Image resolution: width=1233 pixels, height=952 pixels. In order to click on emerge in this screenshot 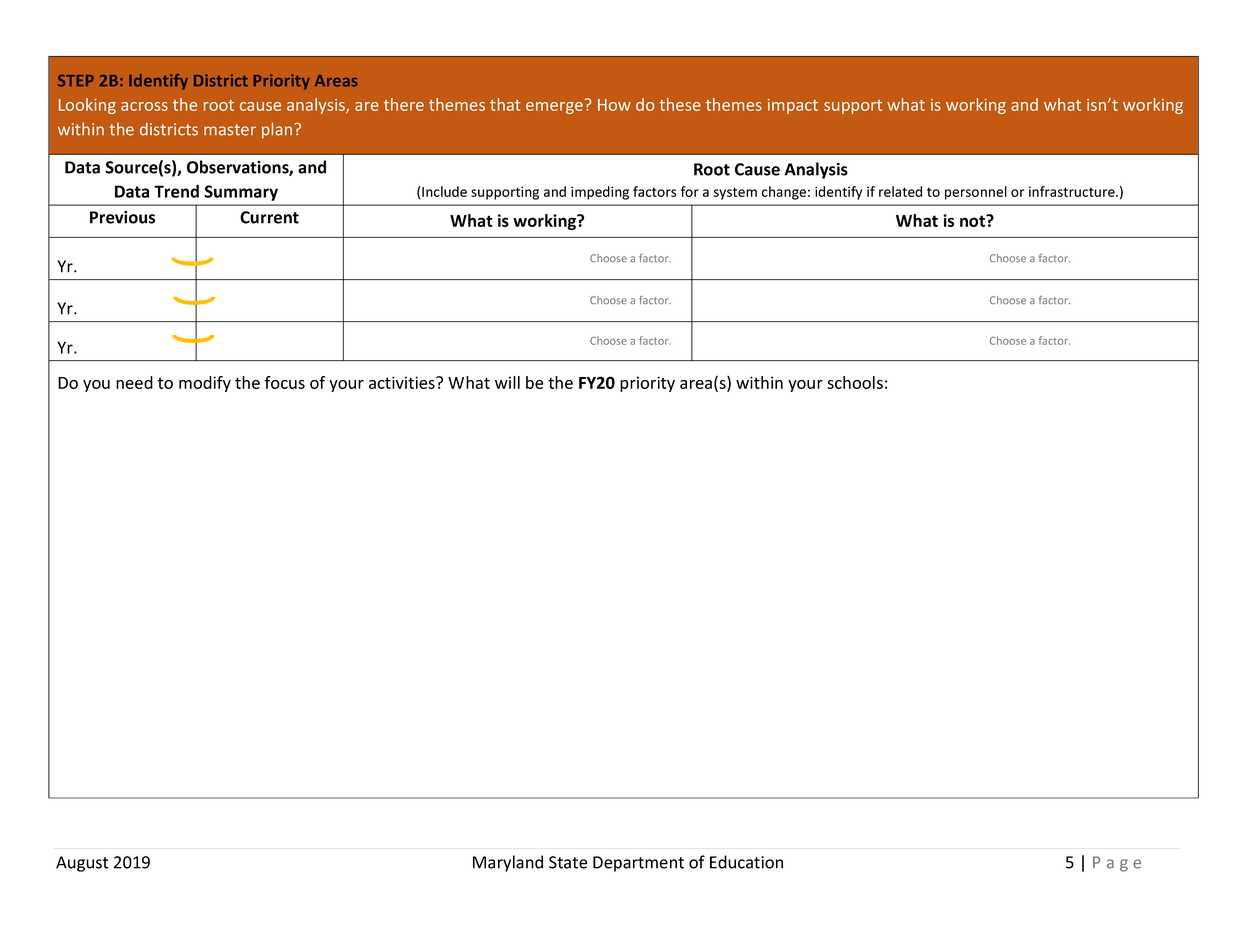, I will do `click(554, 108)`.
